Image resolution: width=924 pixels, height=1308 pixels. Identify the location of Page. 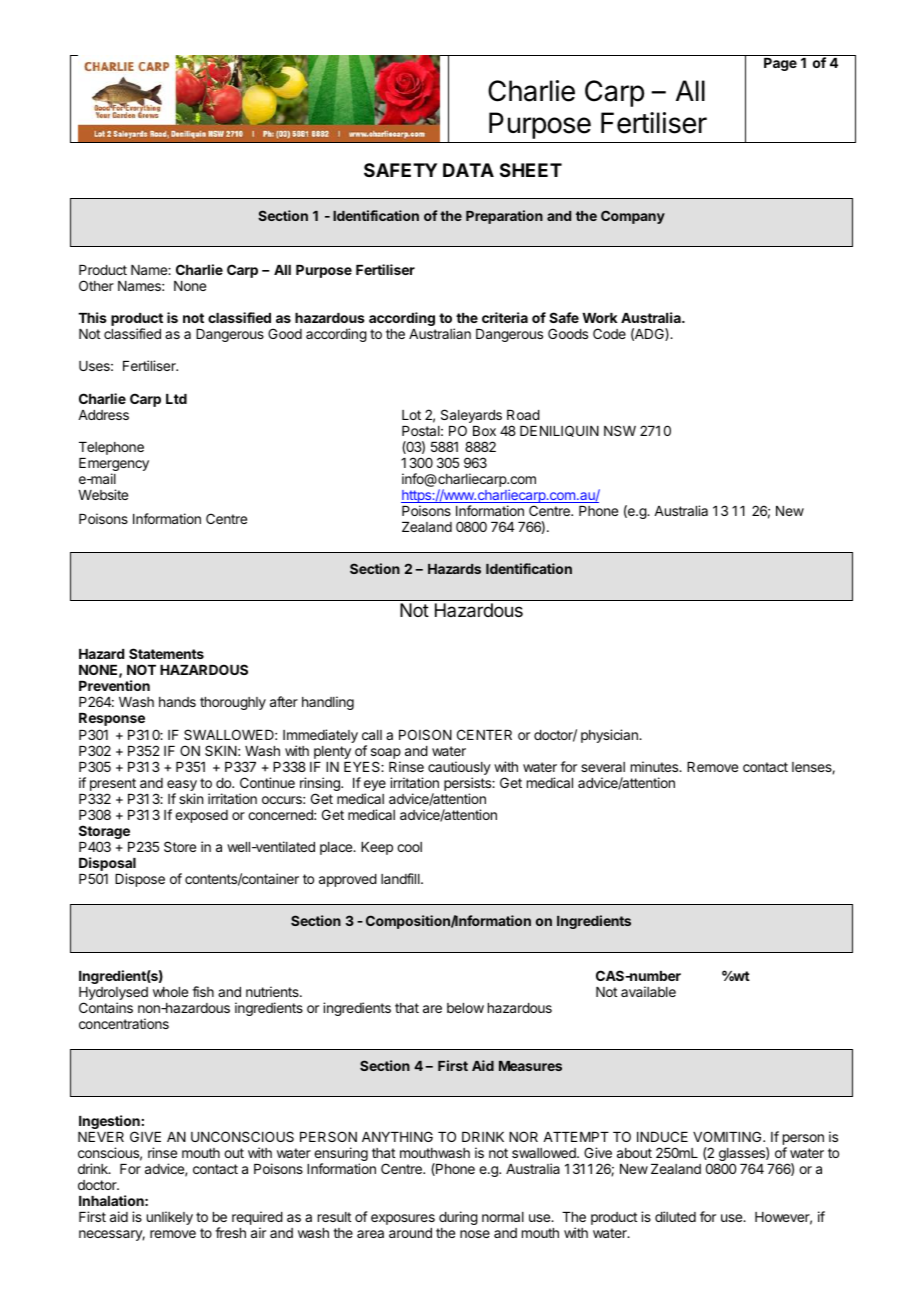
(780, 64).
